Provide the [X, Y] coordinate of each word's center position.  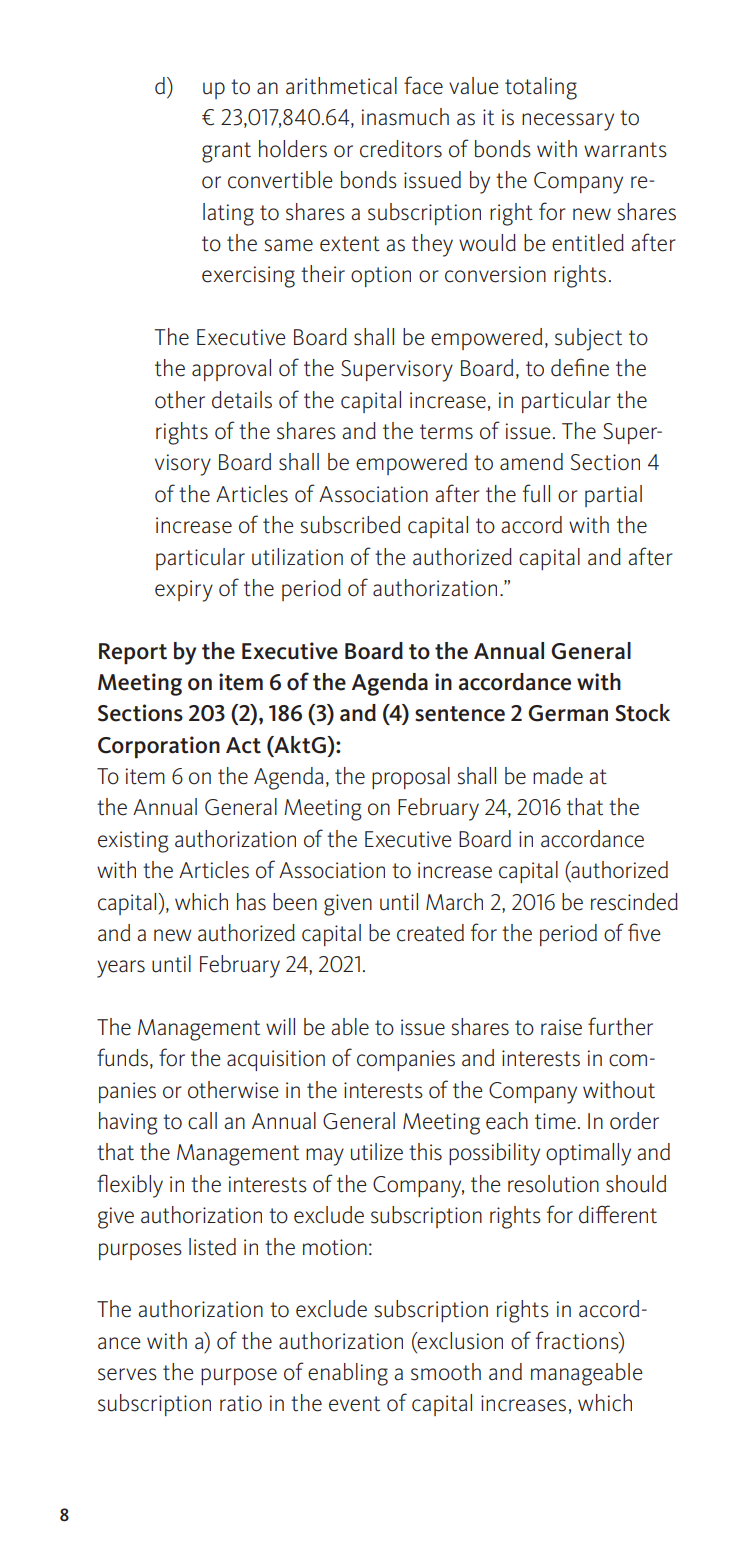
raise [561, 1027]
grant [226, 152]
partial [613, 496]
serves [127, 1374]
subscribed [350, 525]
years [121, 969]
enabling [348, 1374]
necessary [568, 122]
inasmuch [405, 117]
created [430, 933]
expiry [184, 591]
